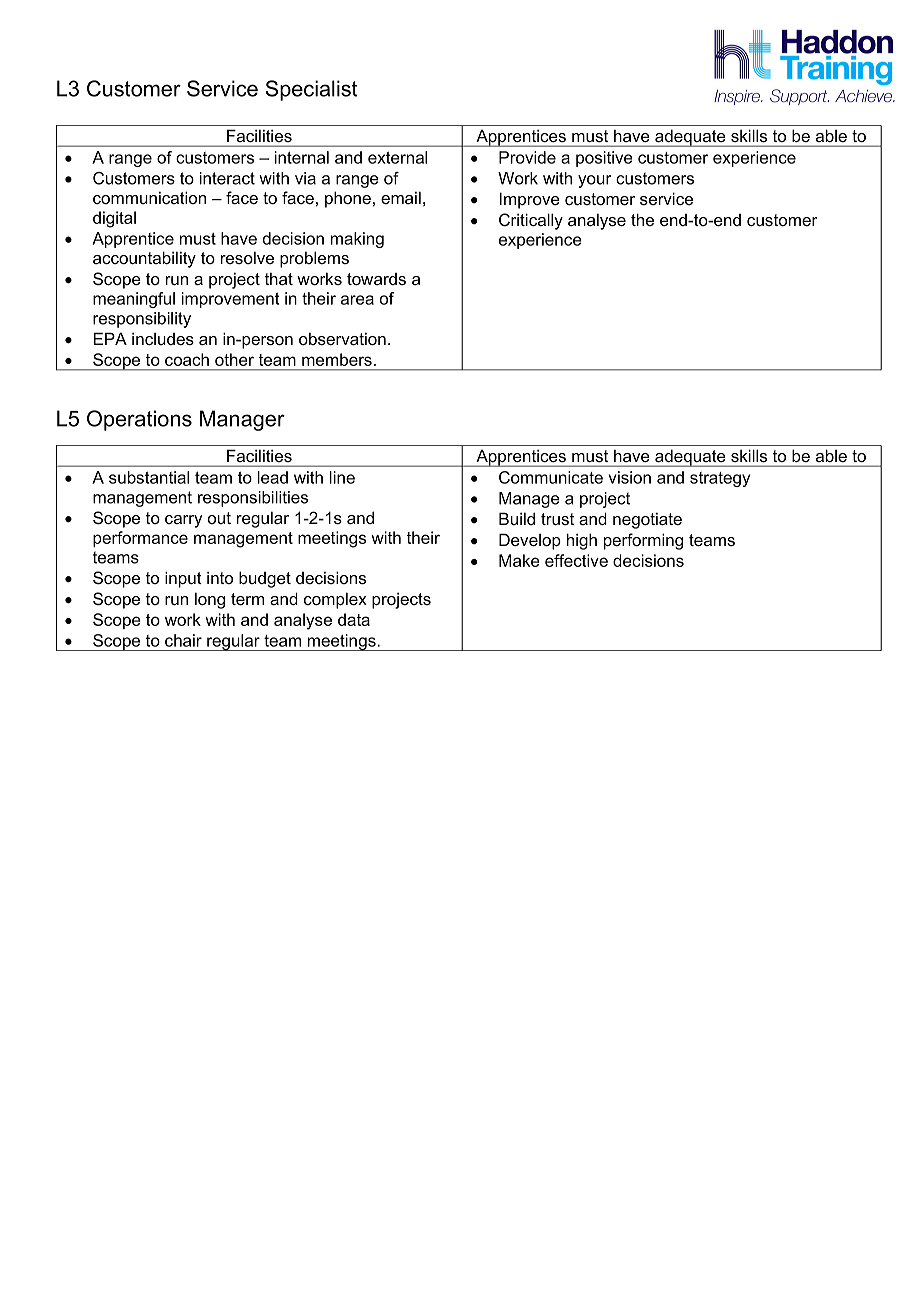  I want to click on line, so click(342, 477).
